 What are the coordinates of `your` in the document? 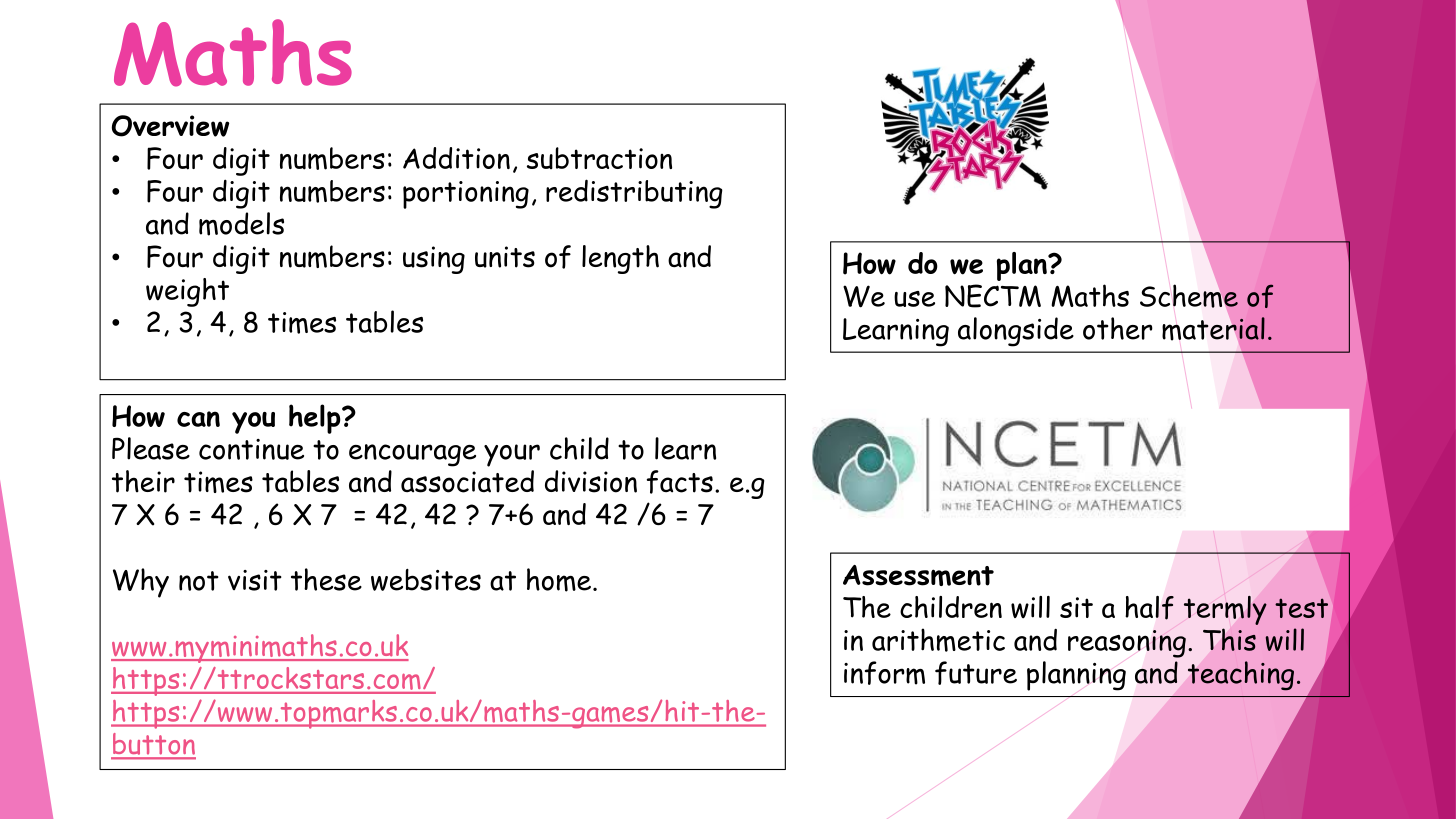 It's located at (512, 455).
